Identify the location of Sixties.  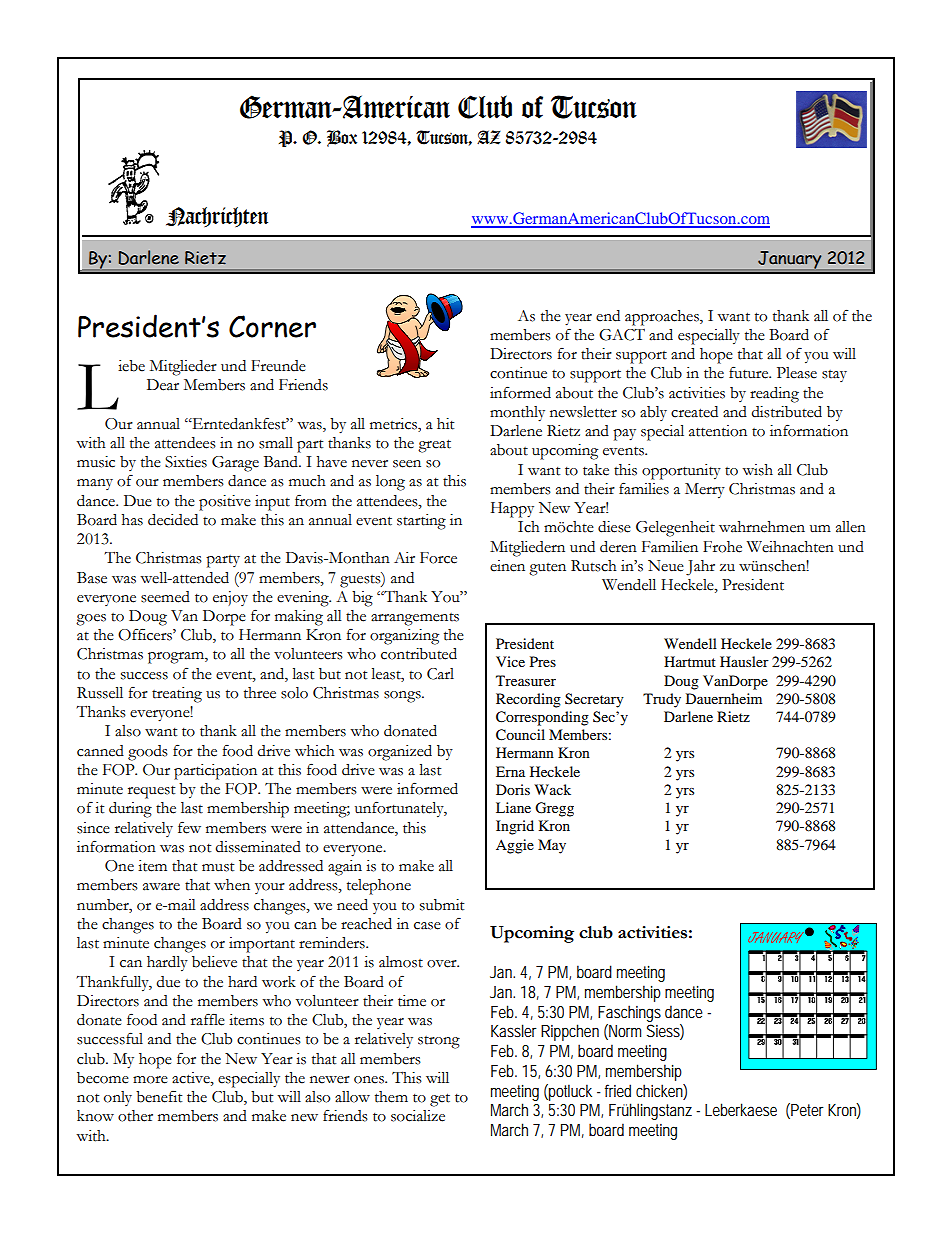
(186, 462).
